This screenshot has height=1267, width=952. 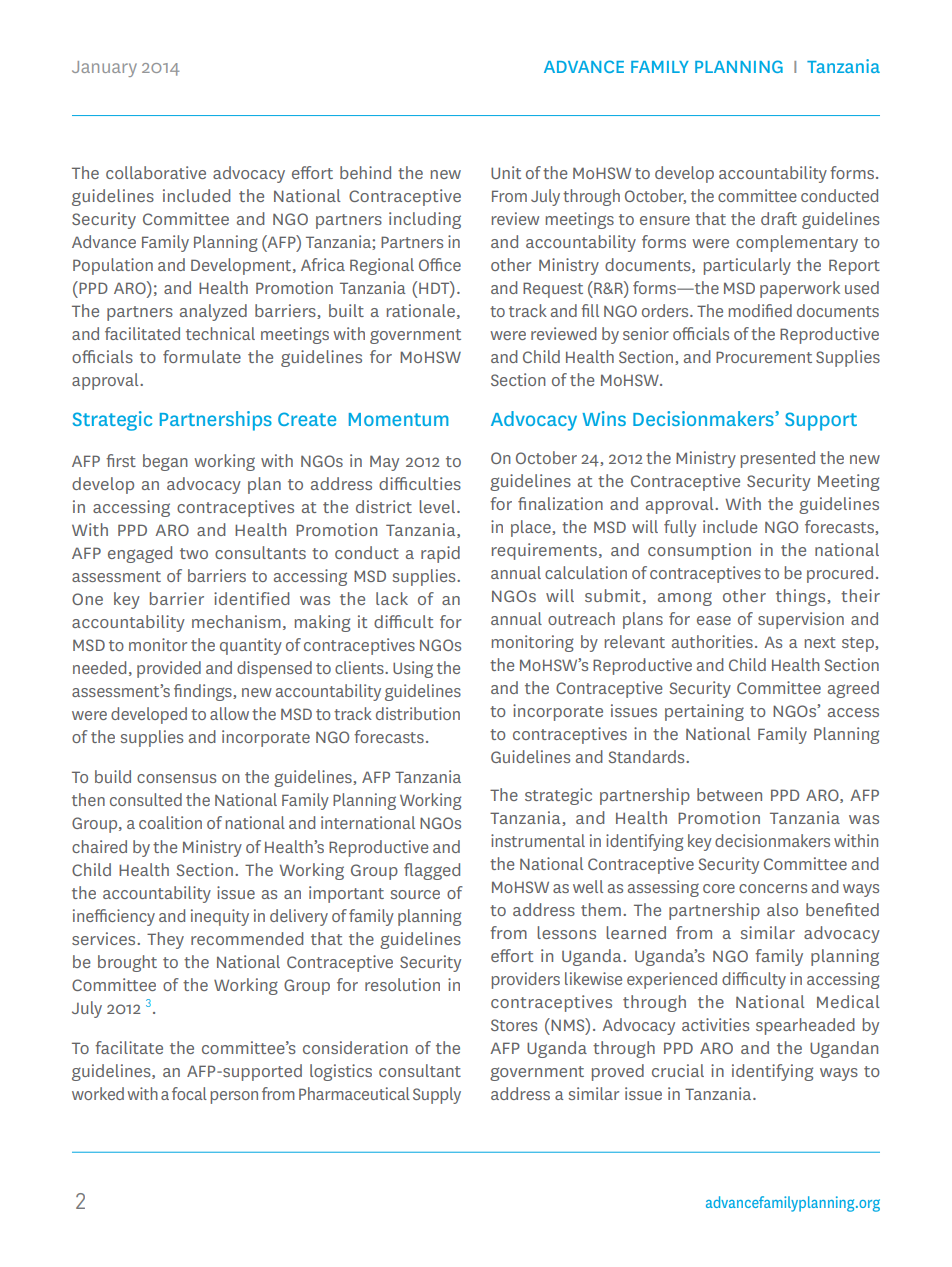 What do you see at coordinates (704, 712) in the screenshot?
I see `pertaining` at bounding box center [704, 712].
